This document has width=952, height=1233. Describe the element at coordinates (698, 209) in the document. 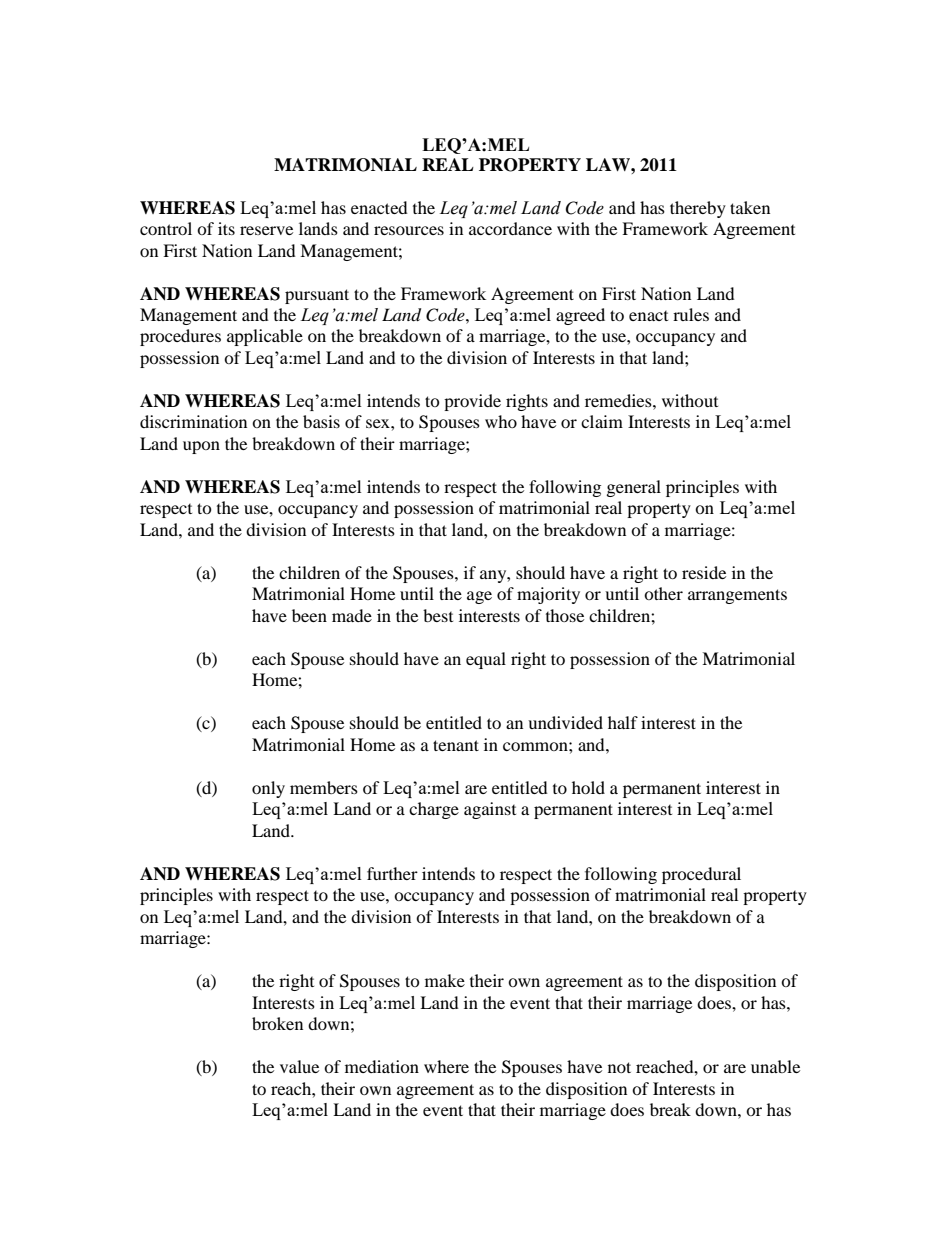

I see `thereby` at that location.
